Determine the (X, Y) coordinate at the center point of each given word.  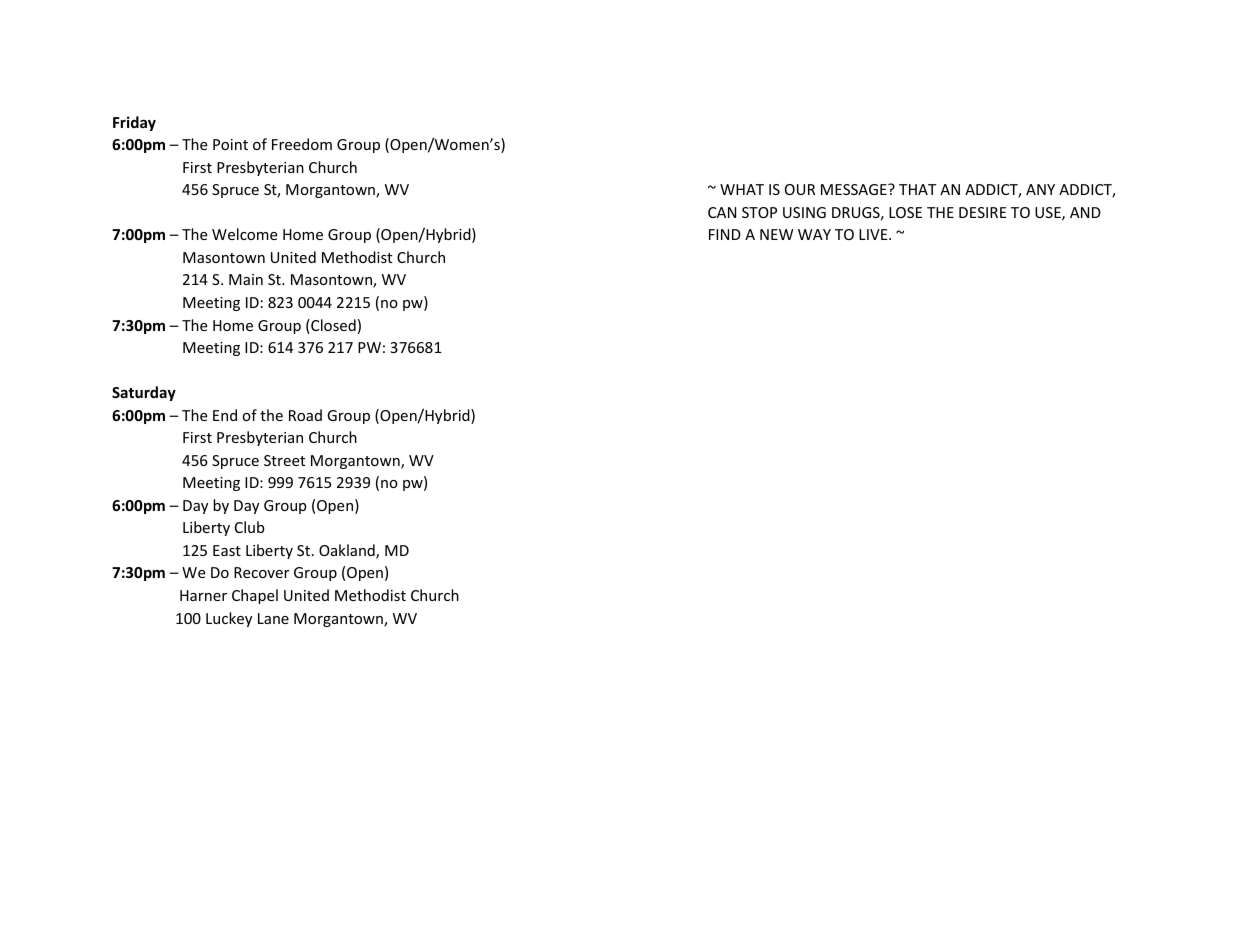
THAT (917, 189)
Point (230, 144)
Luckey (229, 619)
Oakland (348, 551)
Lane (273, 618)
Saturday (144, 393)
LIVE (874, 234)
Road (305, 415)
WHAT (742, 189)
